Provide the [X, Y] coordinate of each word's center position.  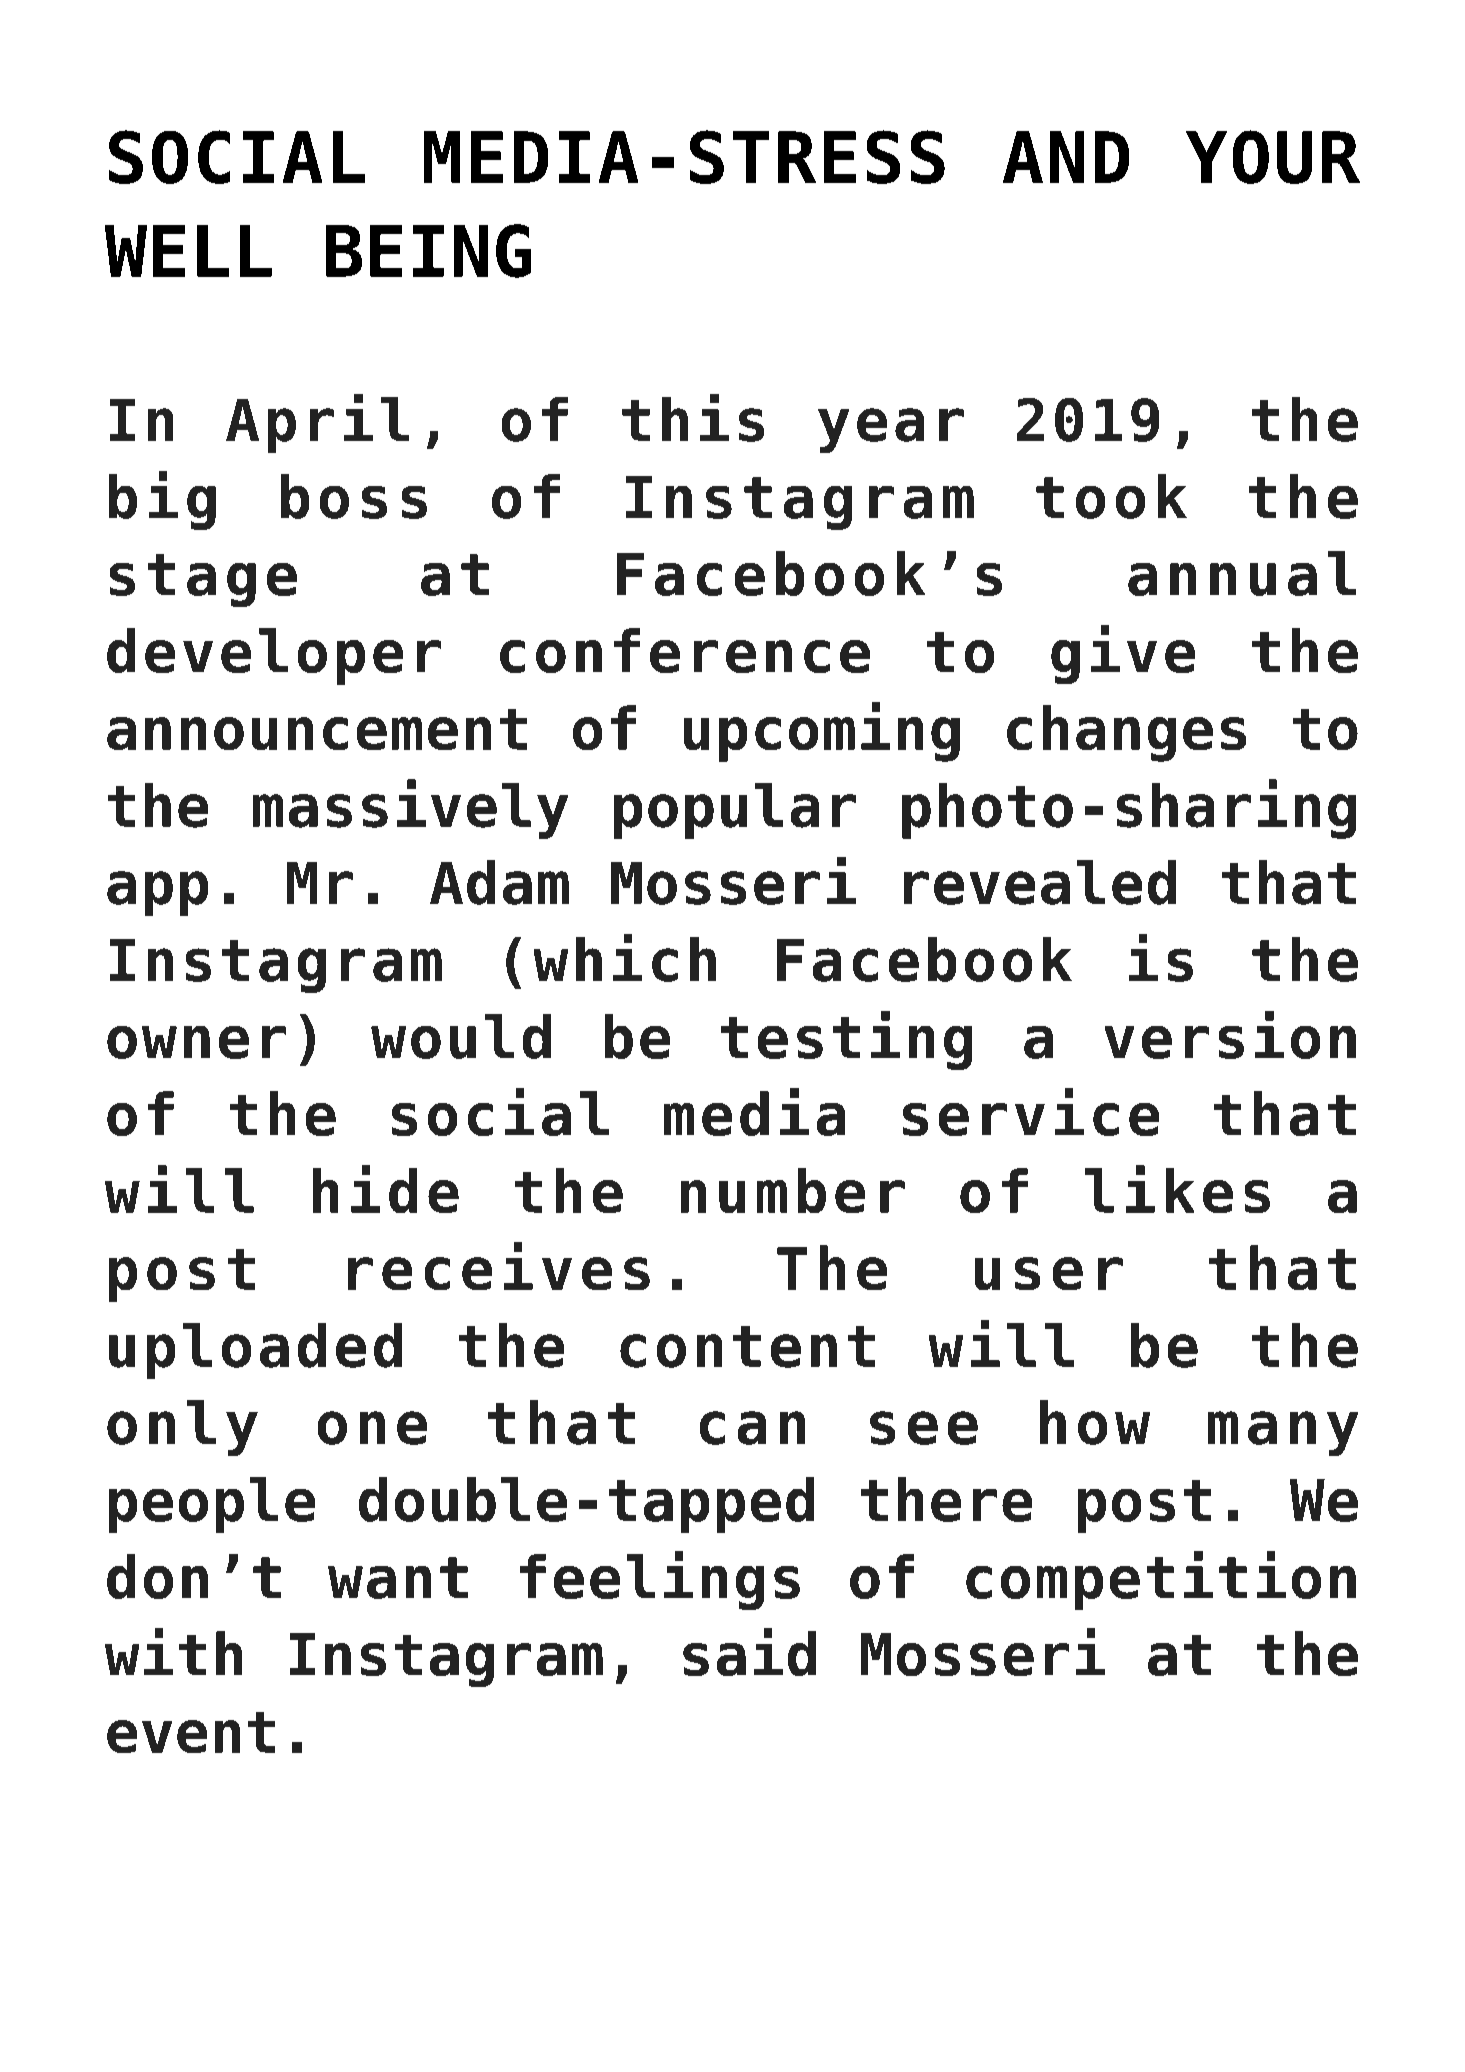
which [625, 958]
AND [1066, 157]
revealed [1040, 882]
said [749, 1652]
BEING [428, 251]
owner [196, 1042]
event [191, 1732]
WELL [188, 251]
